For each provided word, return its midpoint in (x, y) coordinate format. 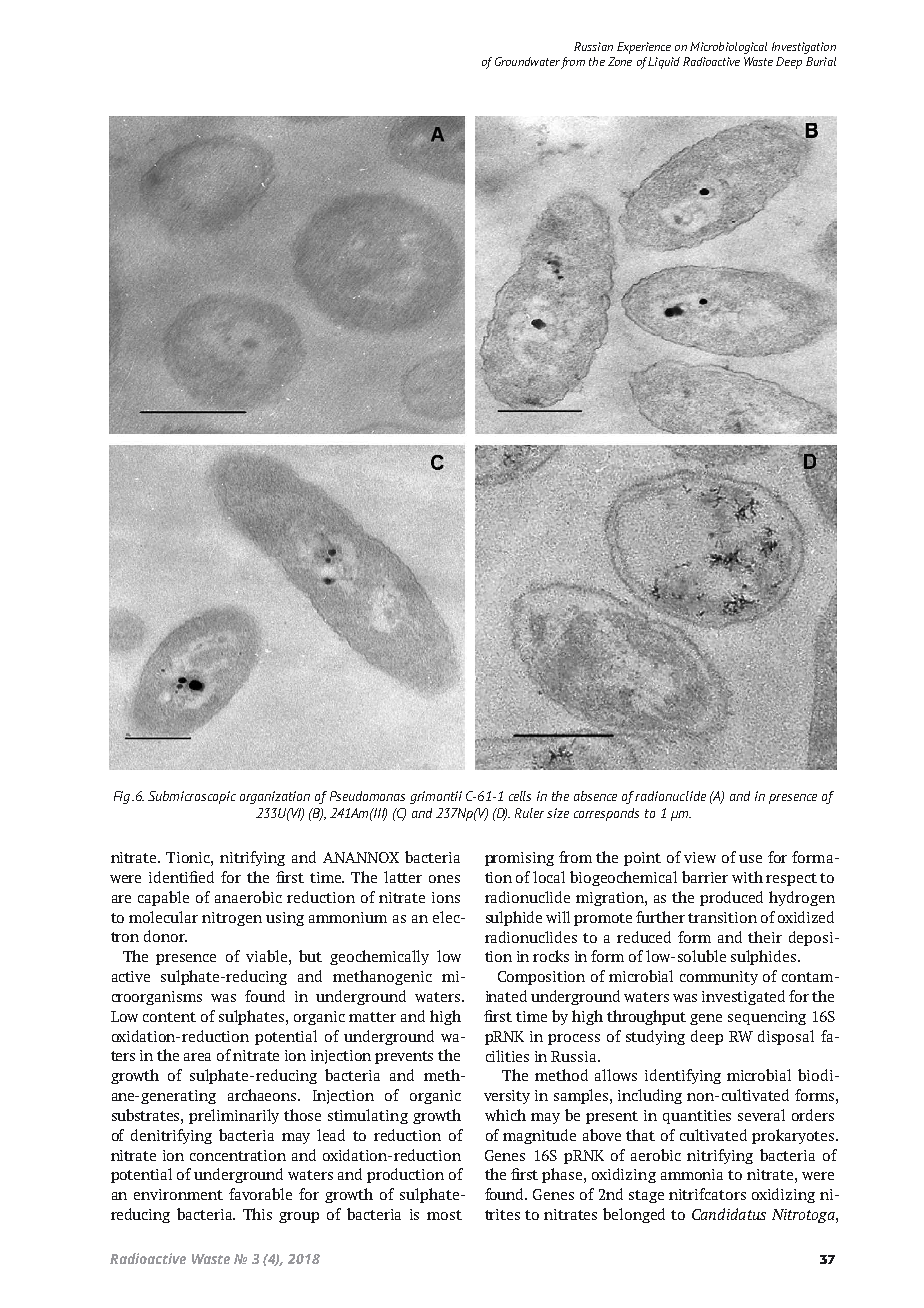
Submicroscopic (192, 797)
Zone (620, 61)
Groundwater (527, 61)
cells (520, 796)
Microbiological (728, 48)
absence (595, 796)
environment (178, 1194)
